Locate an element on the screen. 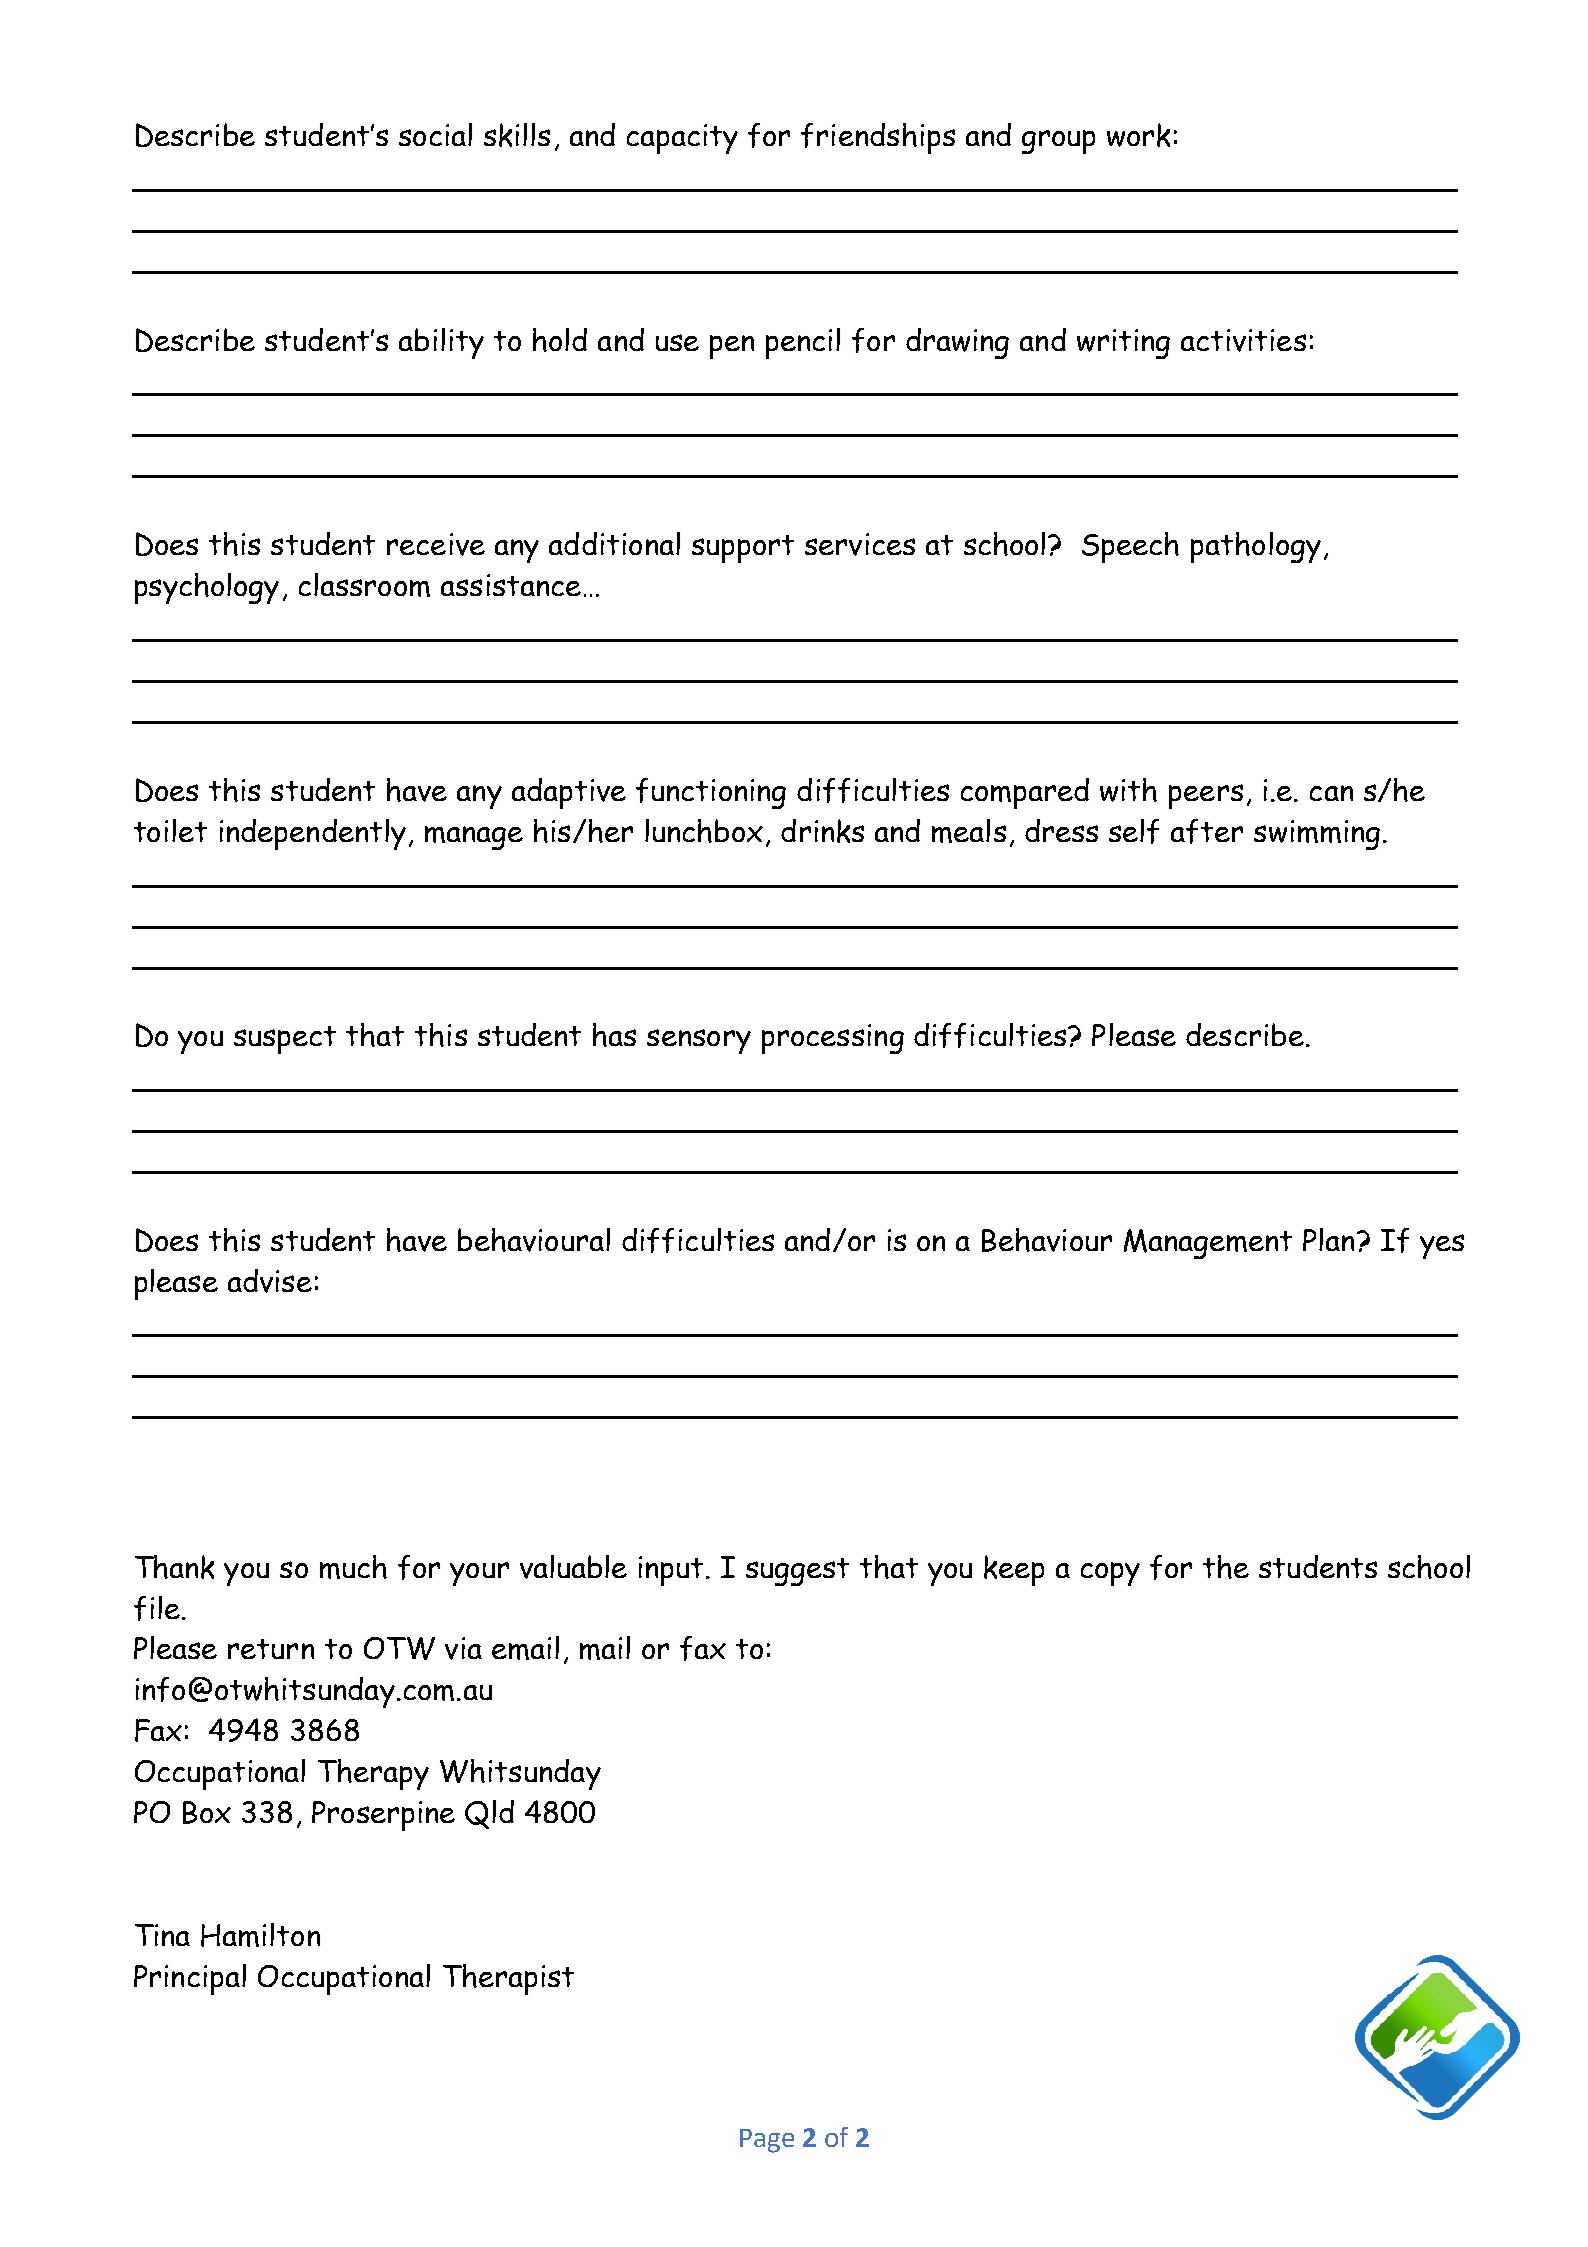  copy is located at coordinates (1110, 1574).
